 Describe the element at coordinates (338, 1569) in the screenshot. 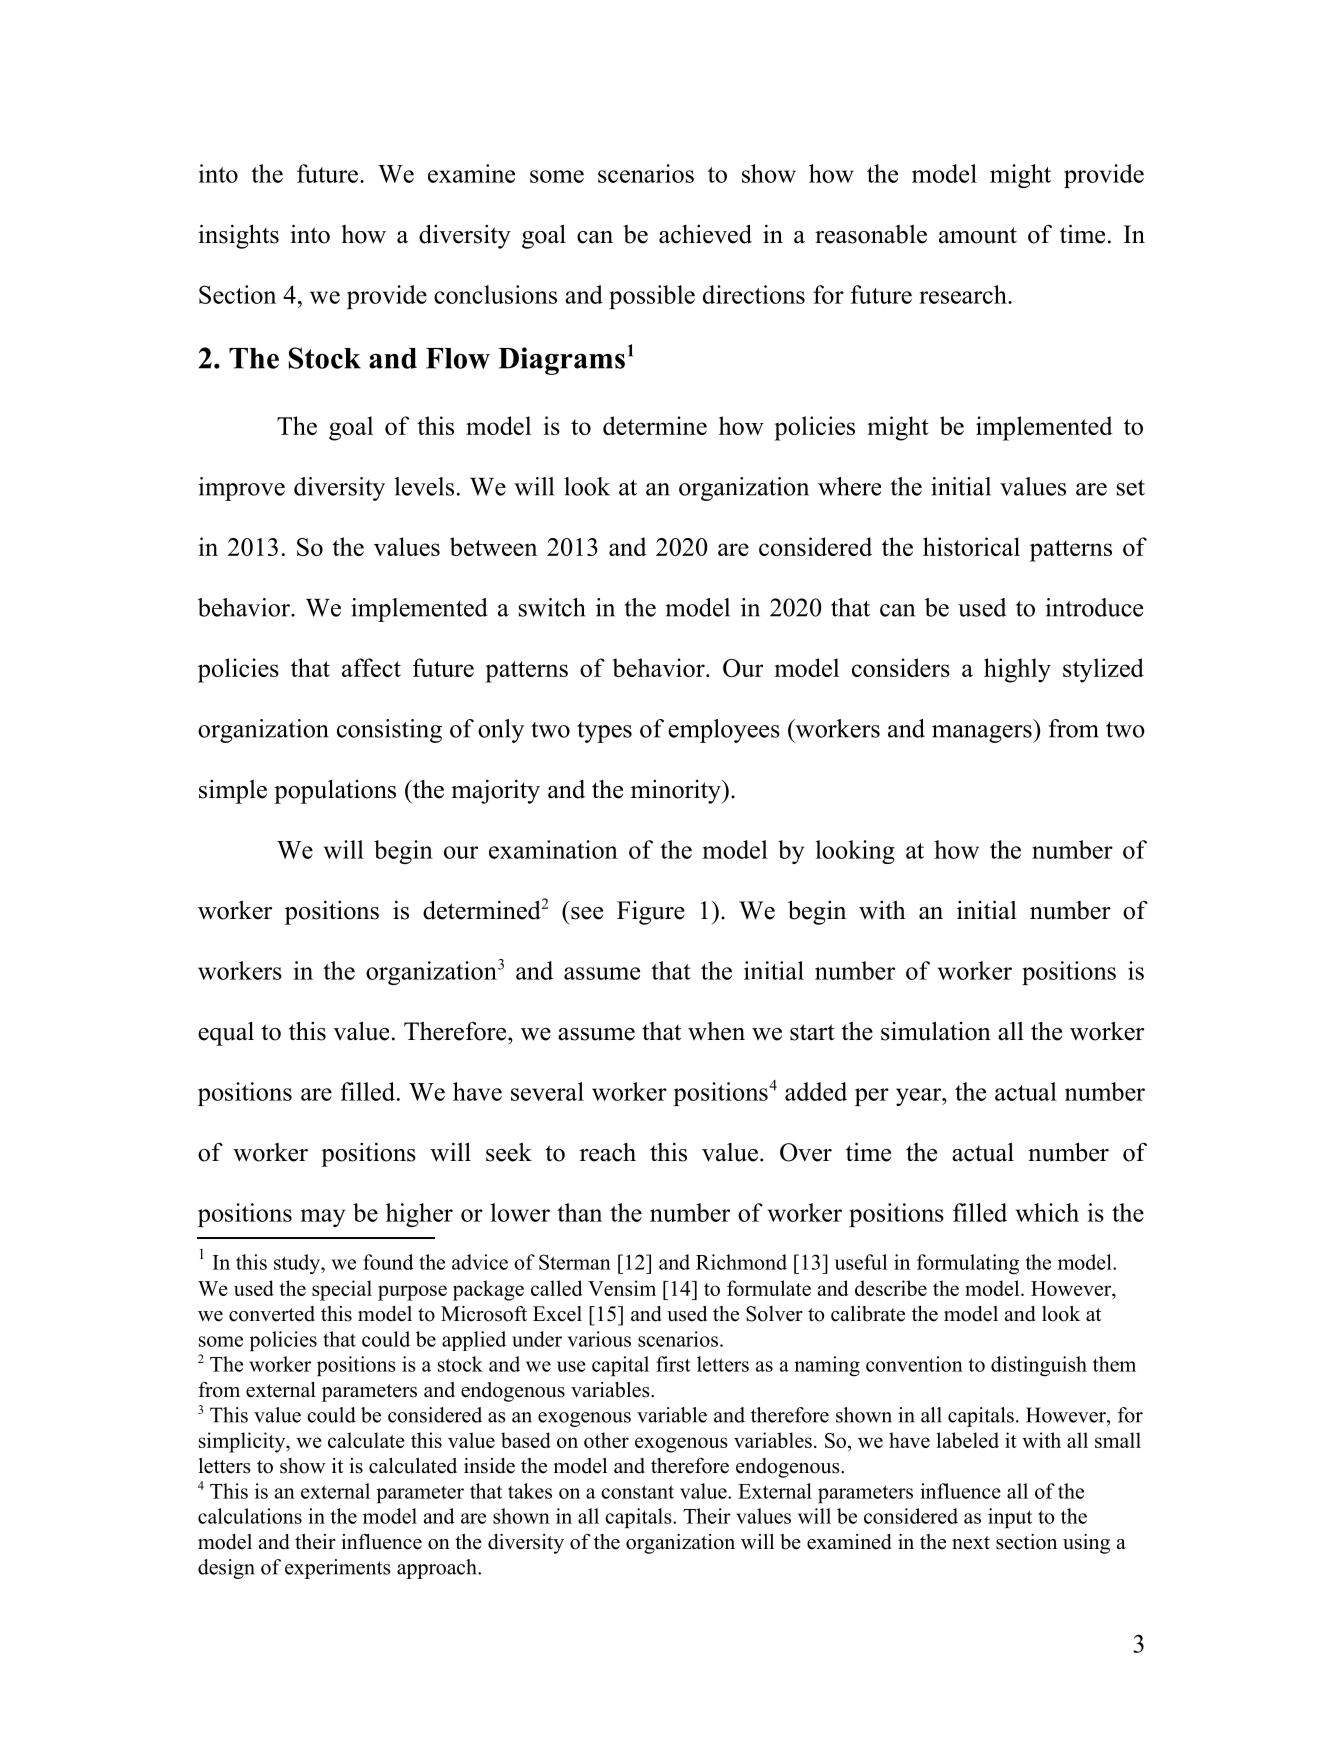

I see `experiments` at that location.
